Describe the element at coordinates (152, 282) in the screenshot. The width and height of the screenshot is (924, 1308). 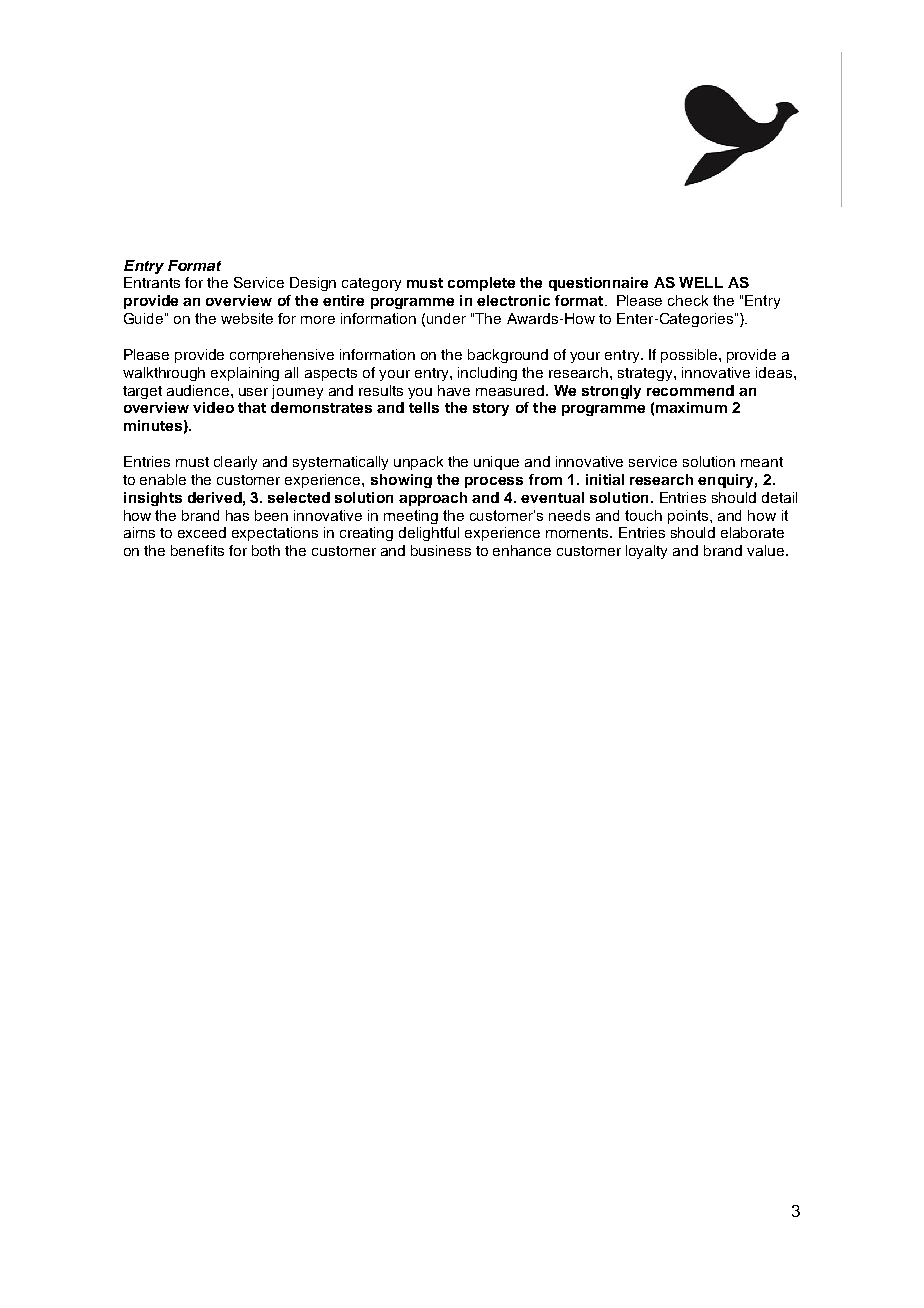
I see `Entrants` at that location.
